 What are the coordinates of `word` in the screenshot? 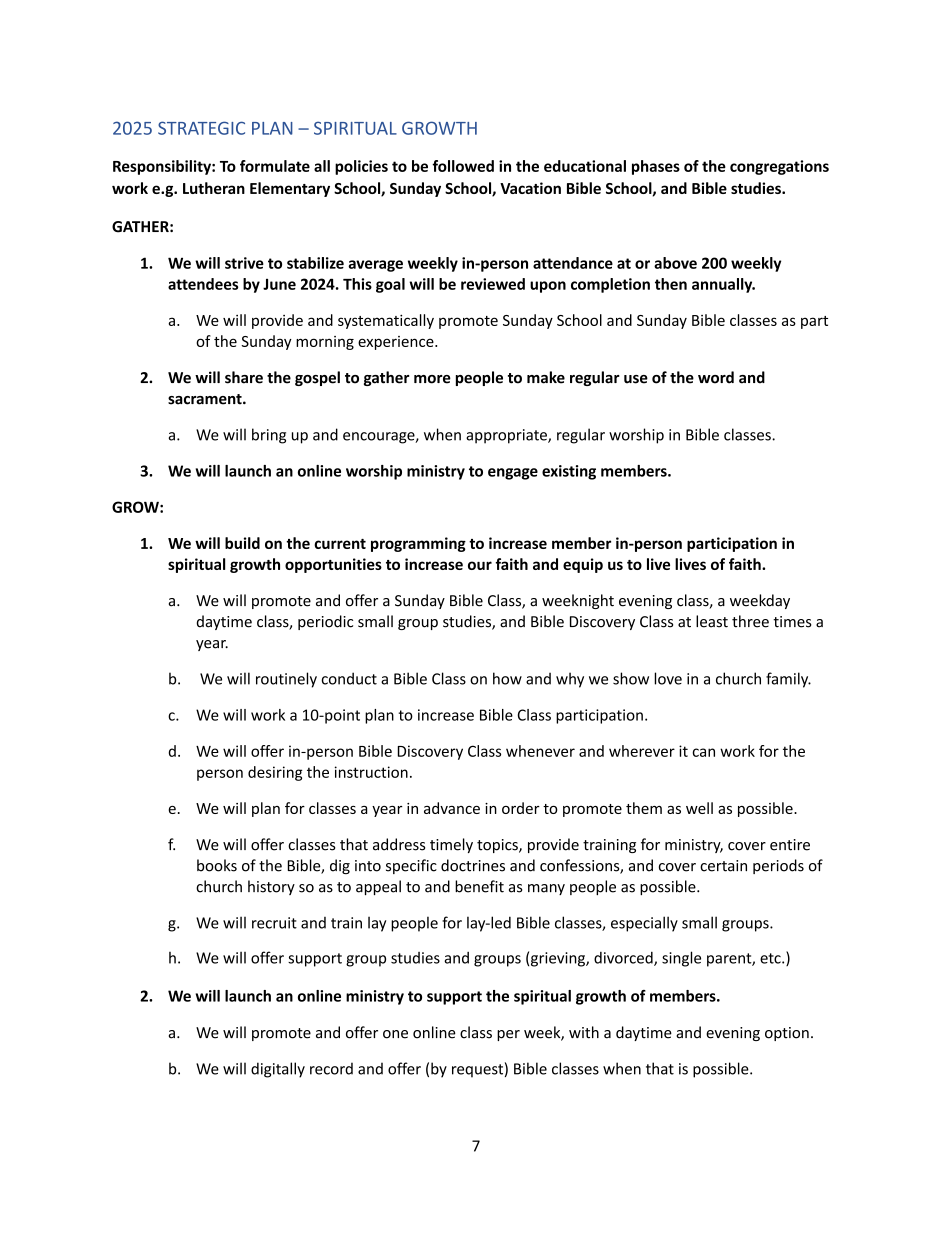 It's located at (716, 377).
